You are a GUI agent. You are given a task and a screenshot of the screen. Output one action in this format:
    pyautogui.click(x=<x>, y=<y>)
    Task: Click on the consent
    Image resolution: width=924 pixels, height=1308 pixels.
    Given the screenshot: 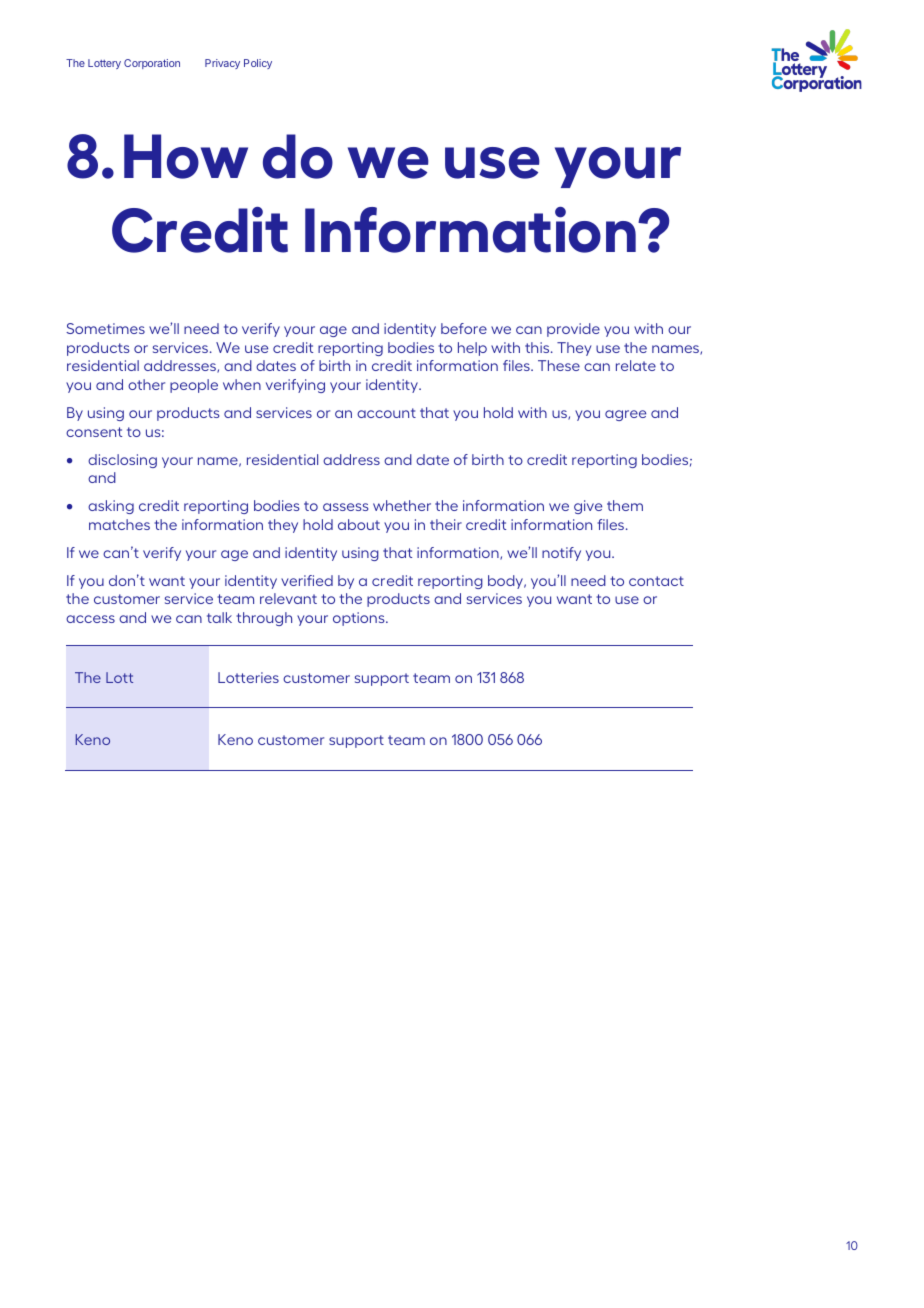 What is the action you would take?
    pyautogui.click(x=94, y=432)
